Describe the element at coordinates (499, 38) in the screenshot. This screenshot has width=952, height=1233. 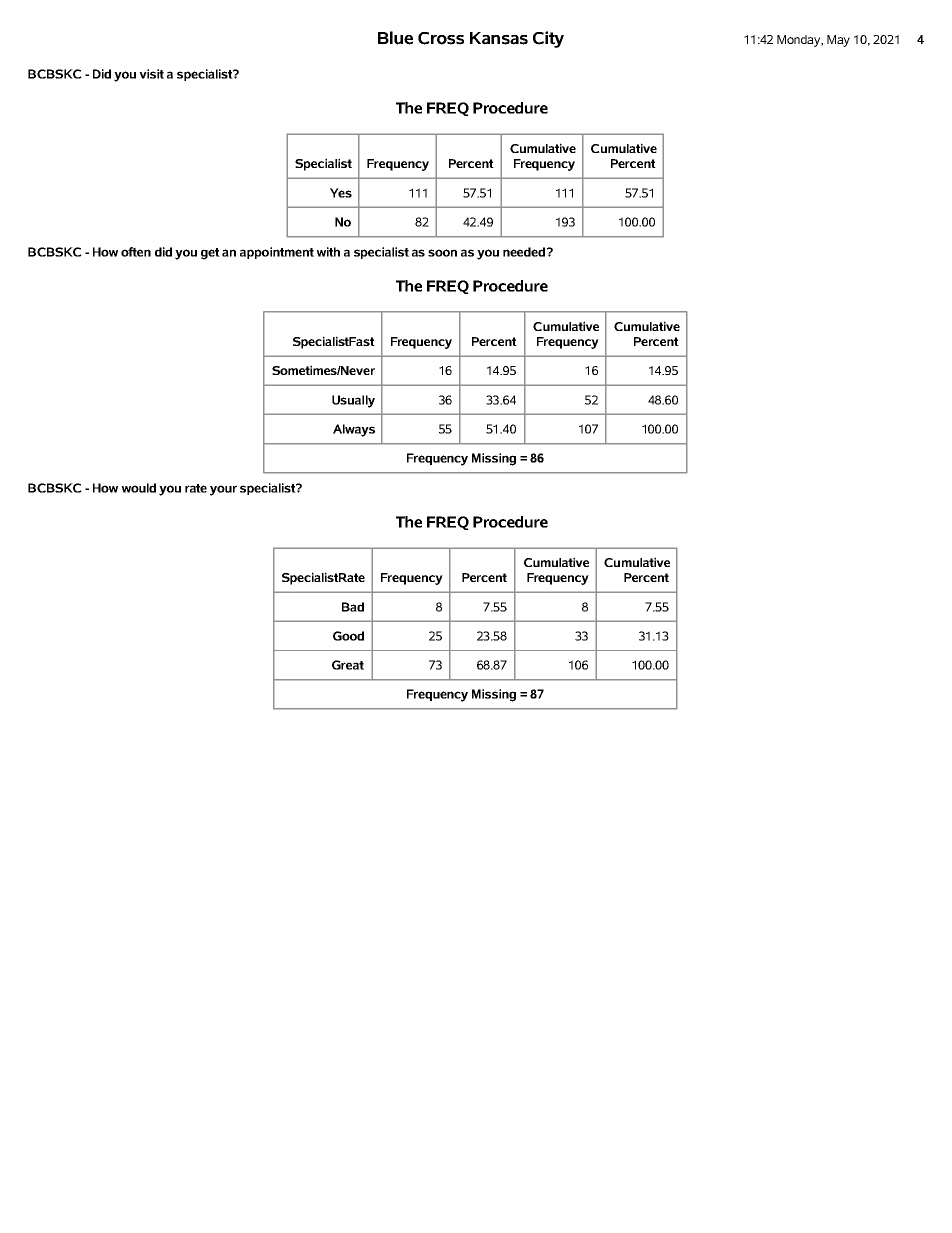
I see `Kansas` at that location.
